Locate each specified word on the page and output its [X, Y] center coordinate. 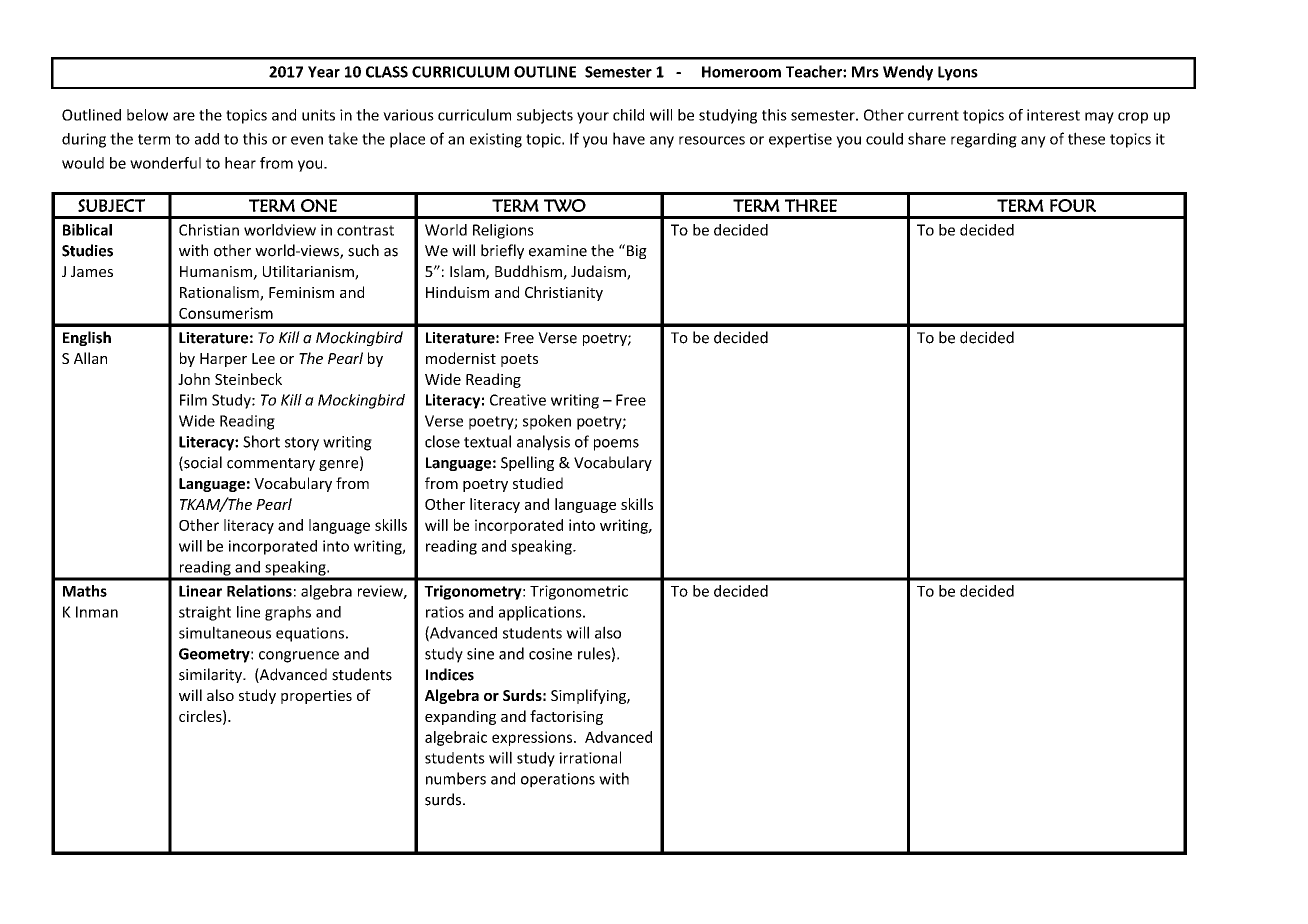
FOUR [1073, 205]
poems [616, 445]
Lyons [958, 73]
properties [316, 697]
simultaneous [225, 632]
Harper [223, 360]
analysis [543, 443]
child [628, 115]
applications [541, 613]
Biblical [87, 230]
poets [519, 360]
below [147, 115]
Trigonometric [579, 592]
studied [538, 483]
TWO [565, 205]
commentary [271, 464]
